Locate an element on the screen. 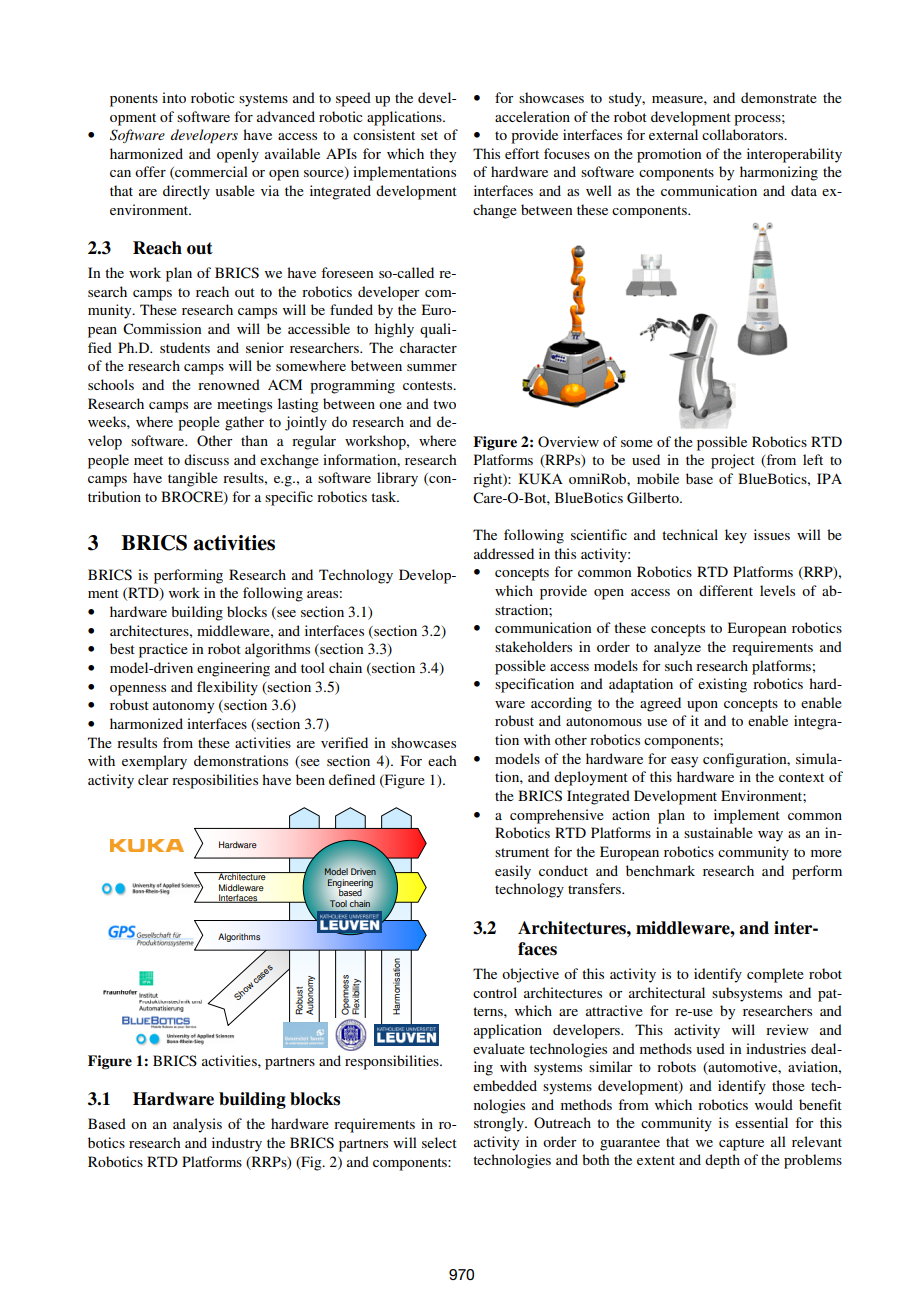 The height and width of the screenshot is (1308, 924). collaborators is located at coordinates (744, 134).
